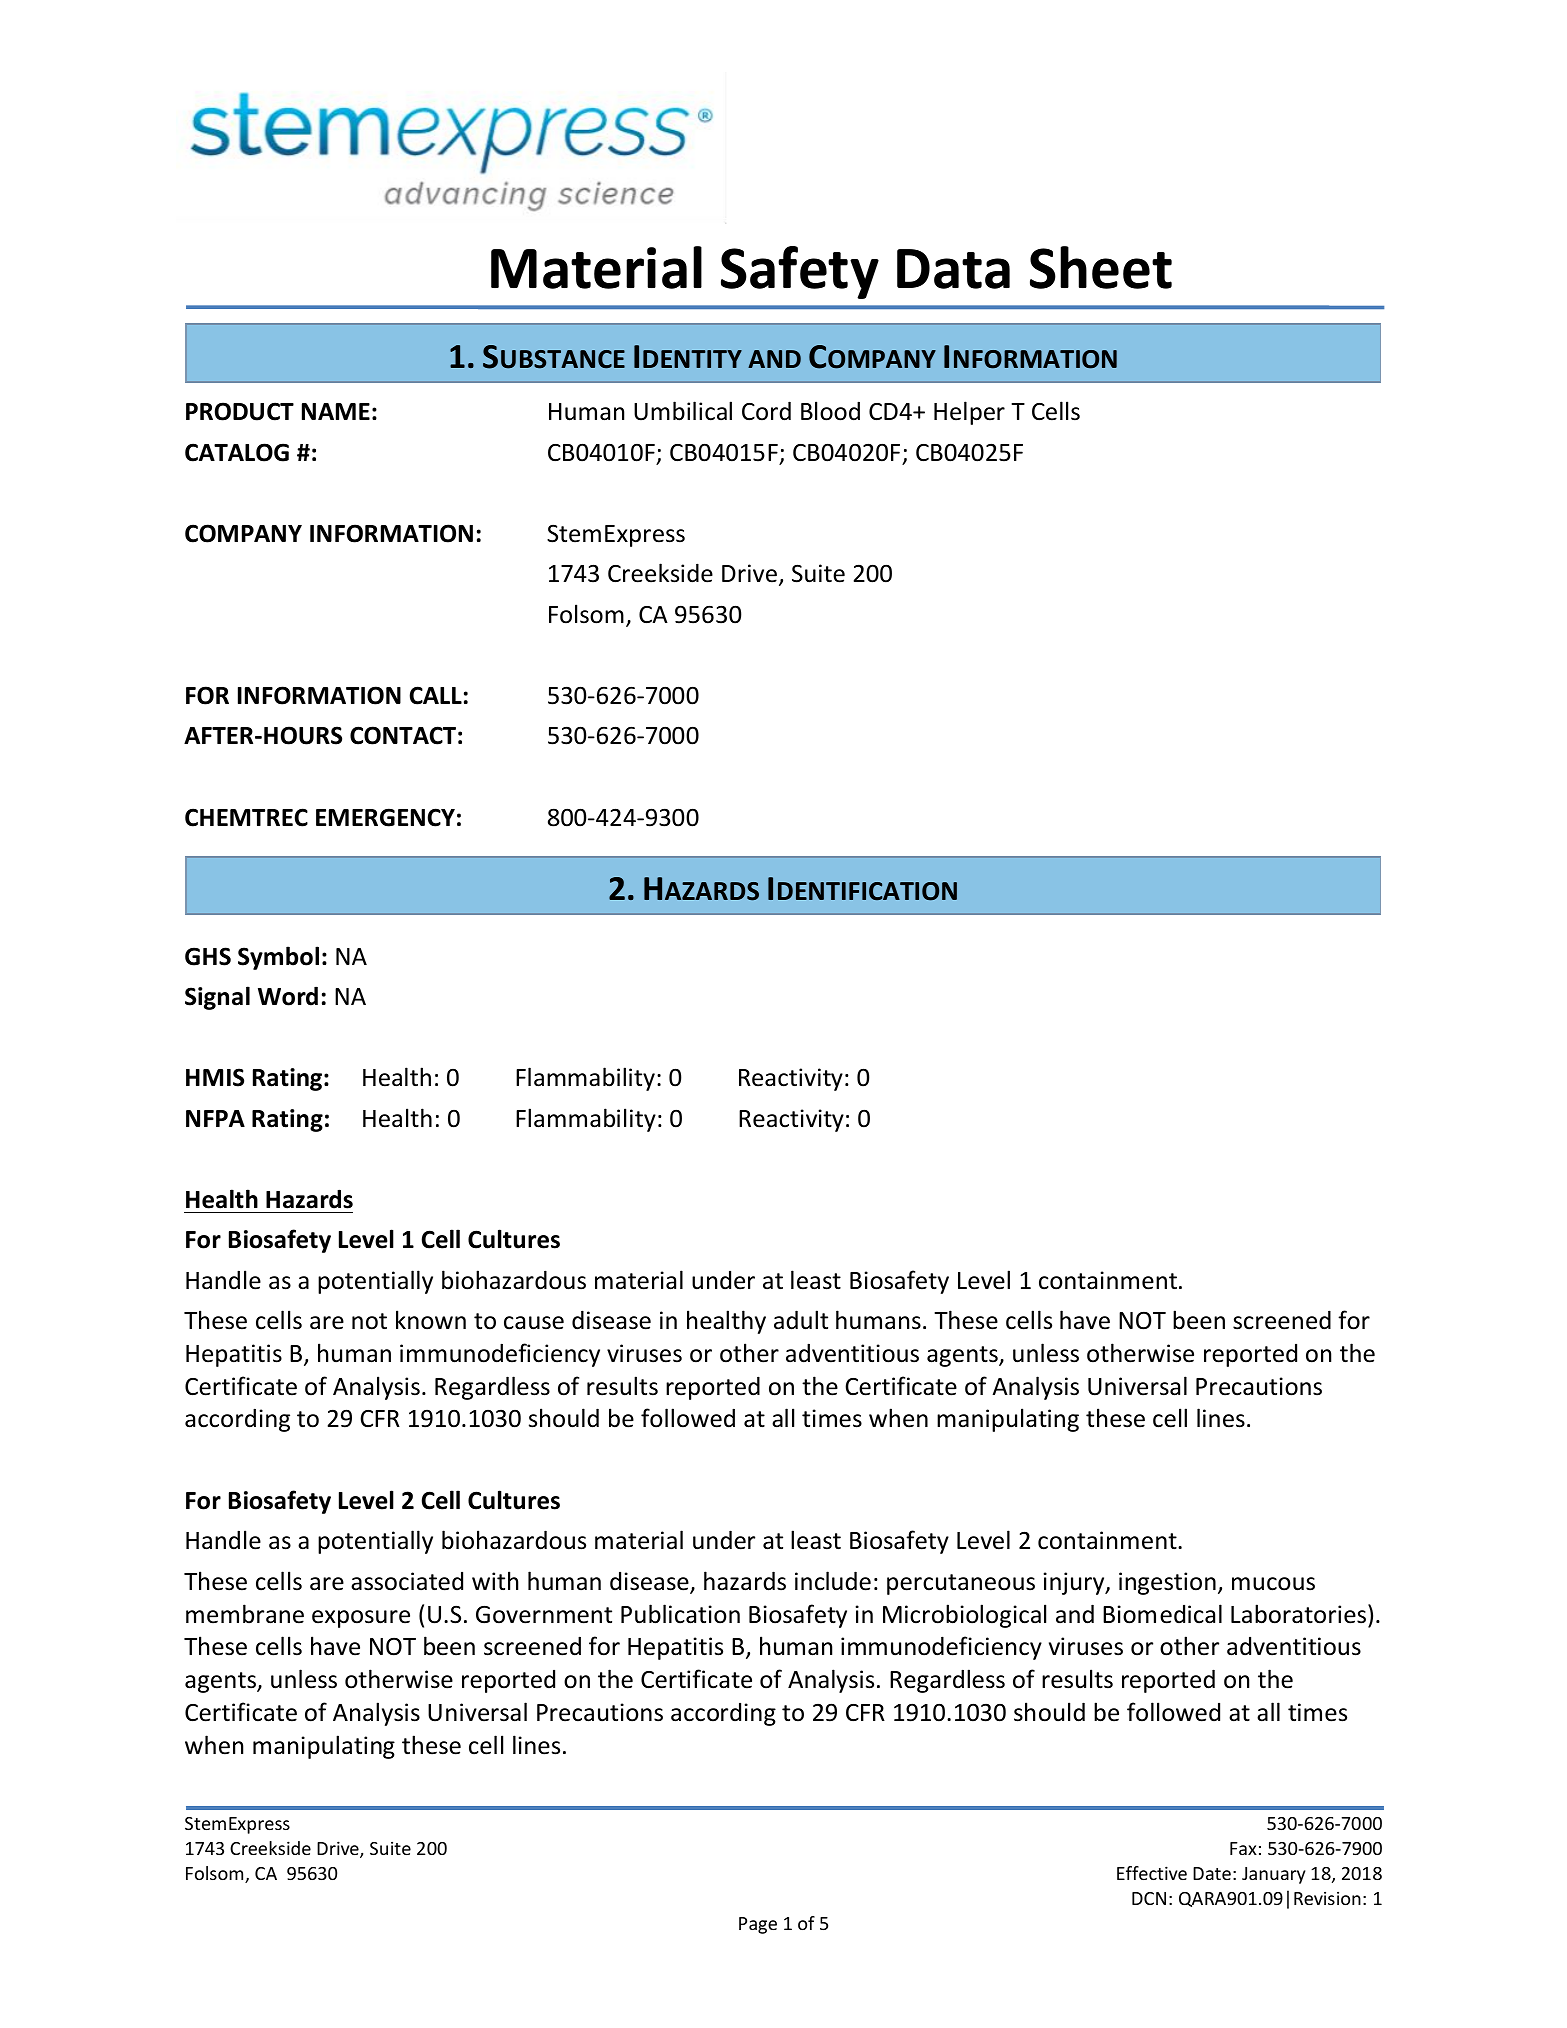 This screenshot has width=1567, height=2028. What do you see at coordinates (361, 1619) in the screenshot?
I see `exposure` at bounding box center [361, 1619].
